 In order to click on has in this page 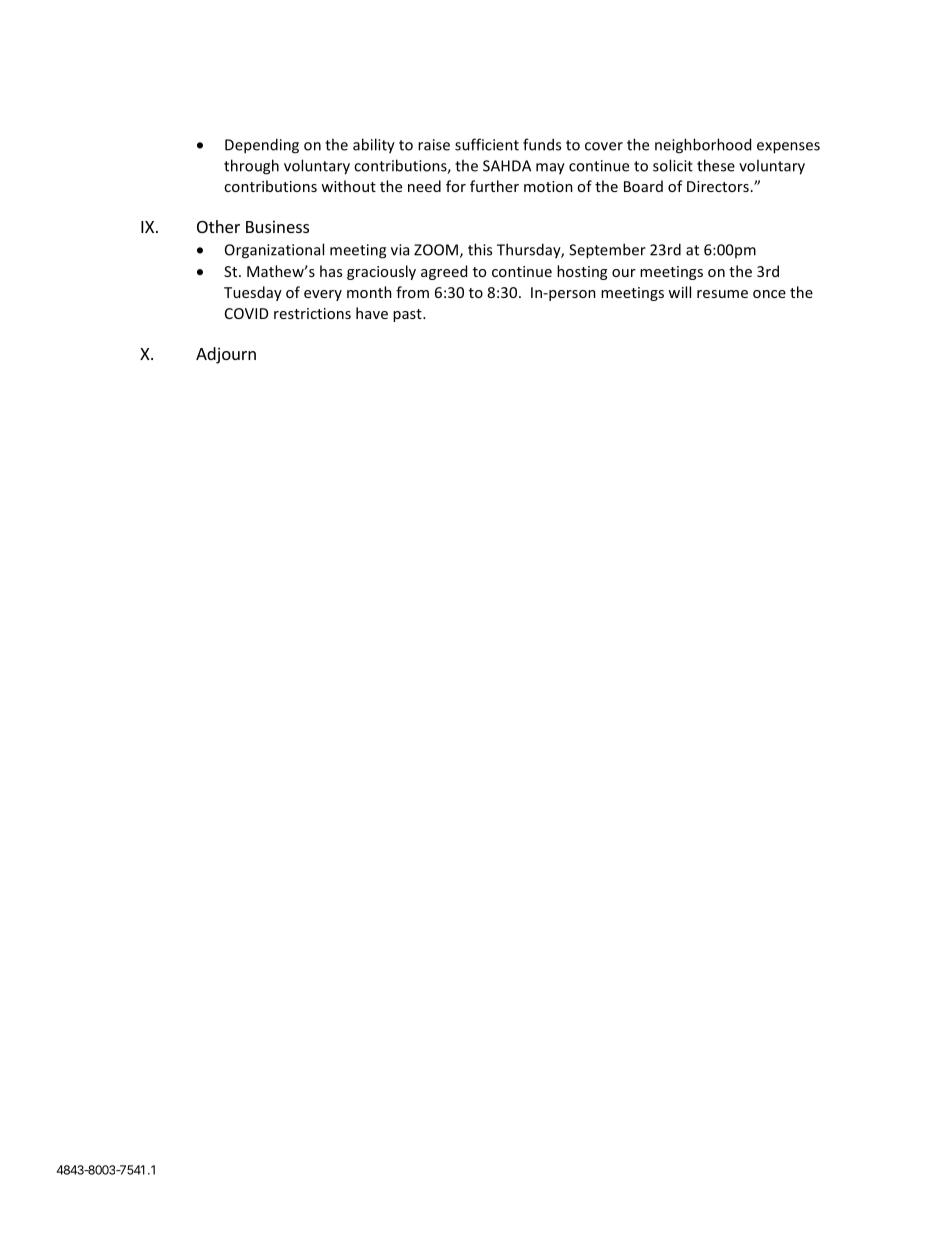, I will do `click(331, 271)`.
